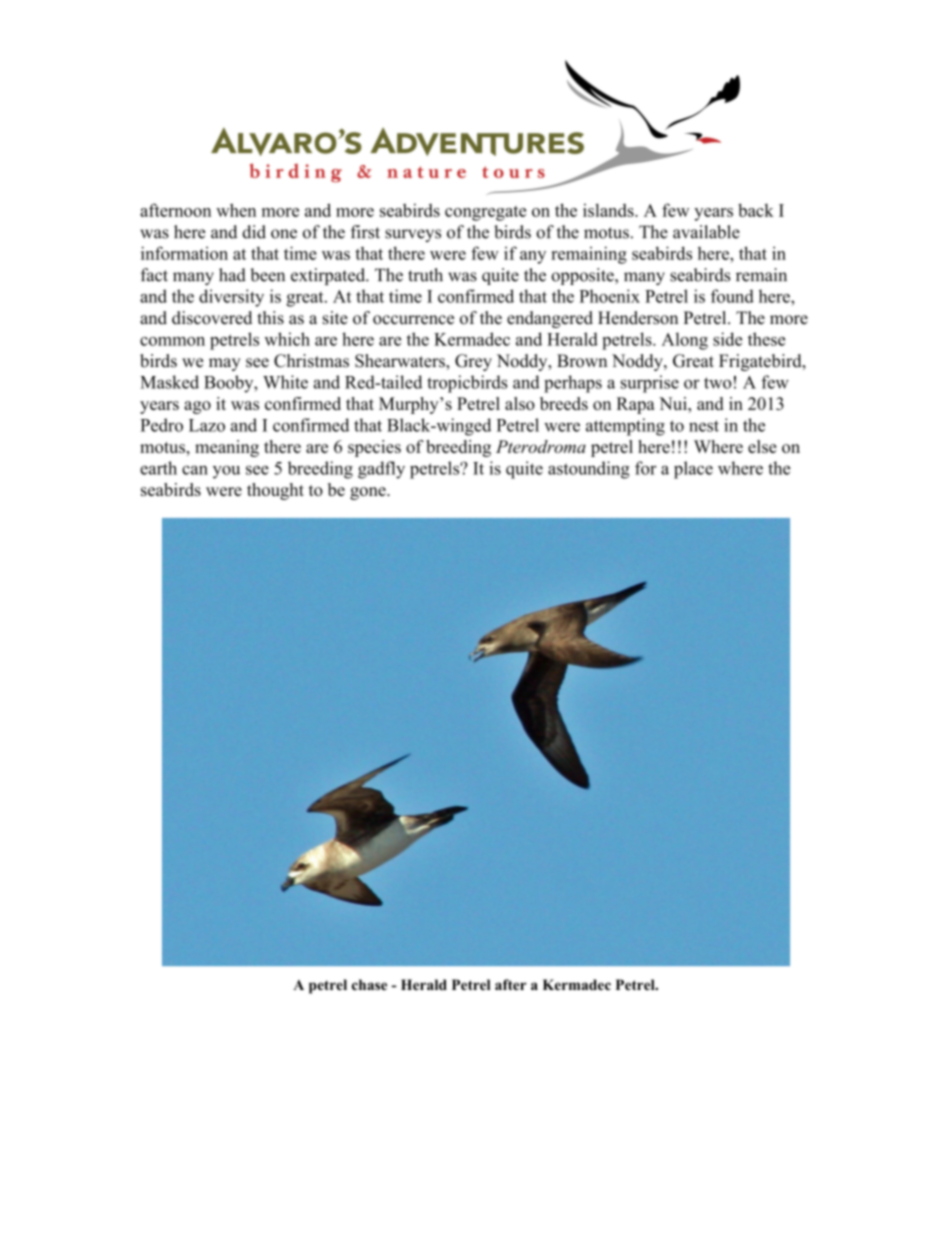  I want to click on gone, so click(369, 493).
